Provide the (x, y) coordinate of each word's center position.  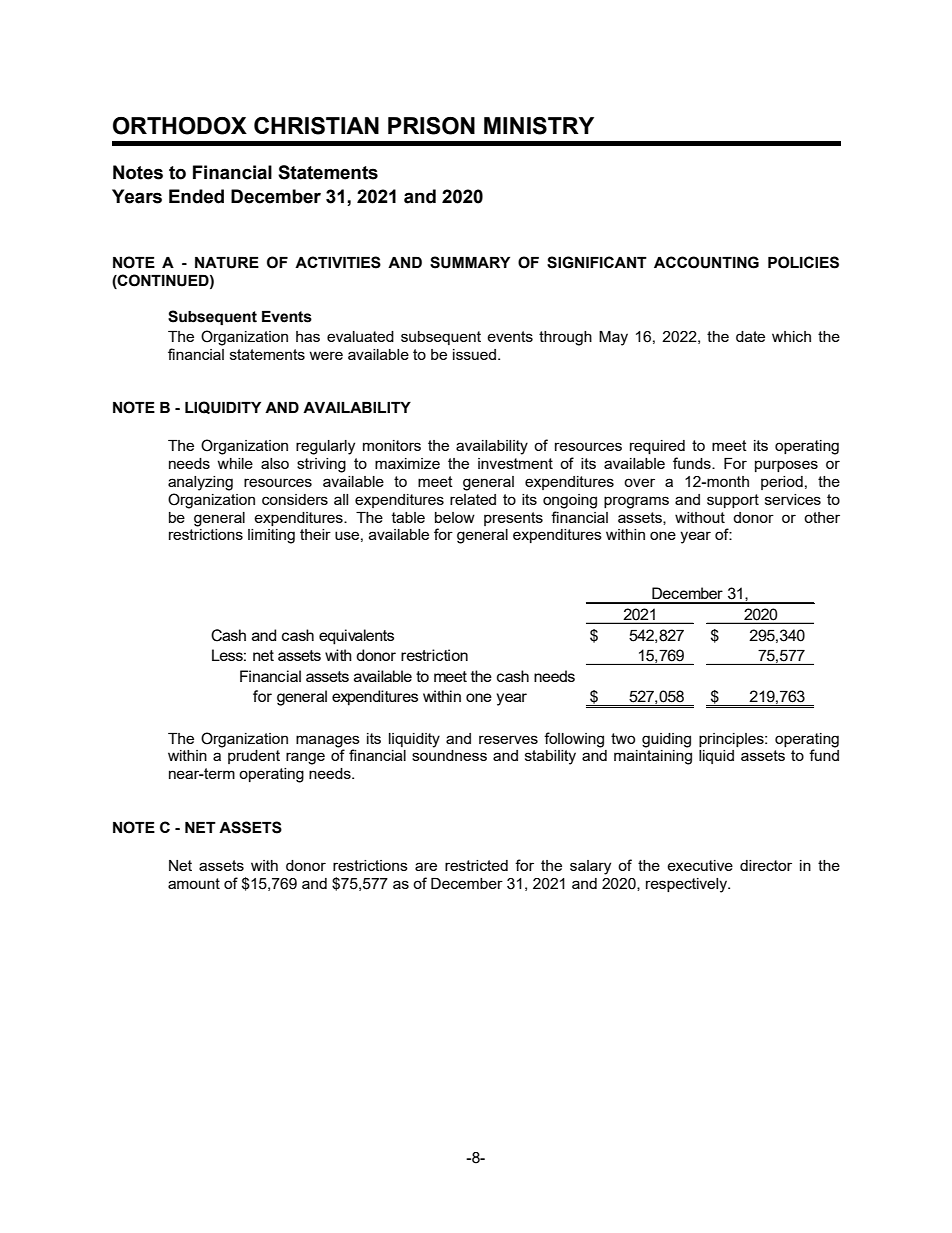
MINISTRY (539, 126)
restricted (476, 865)
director (766, 865)
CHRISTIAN (316, 126)
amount (194, 883)
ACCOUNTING (706, 262)
